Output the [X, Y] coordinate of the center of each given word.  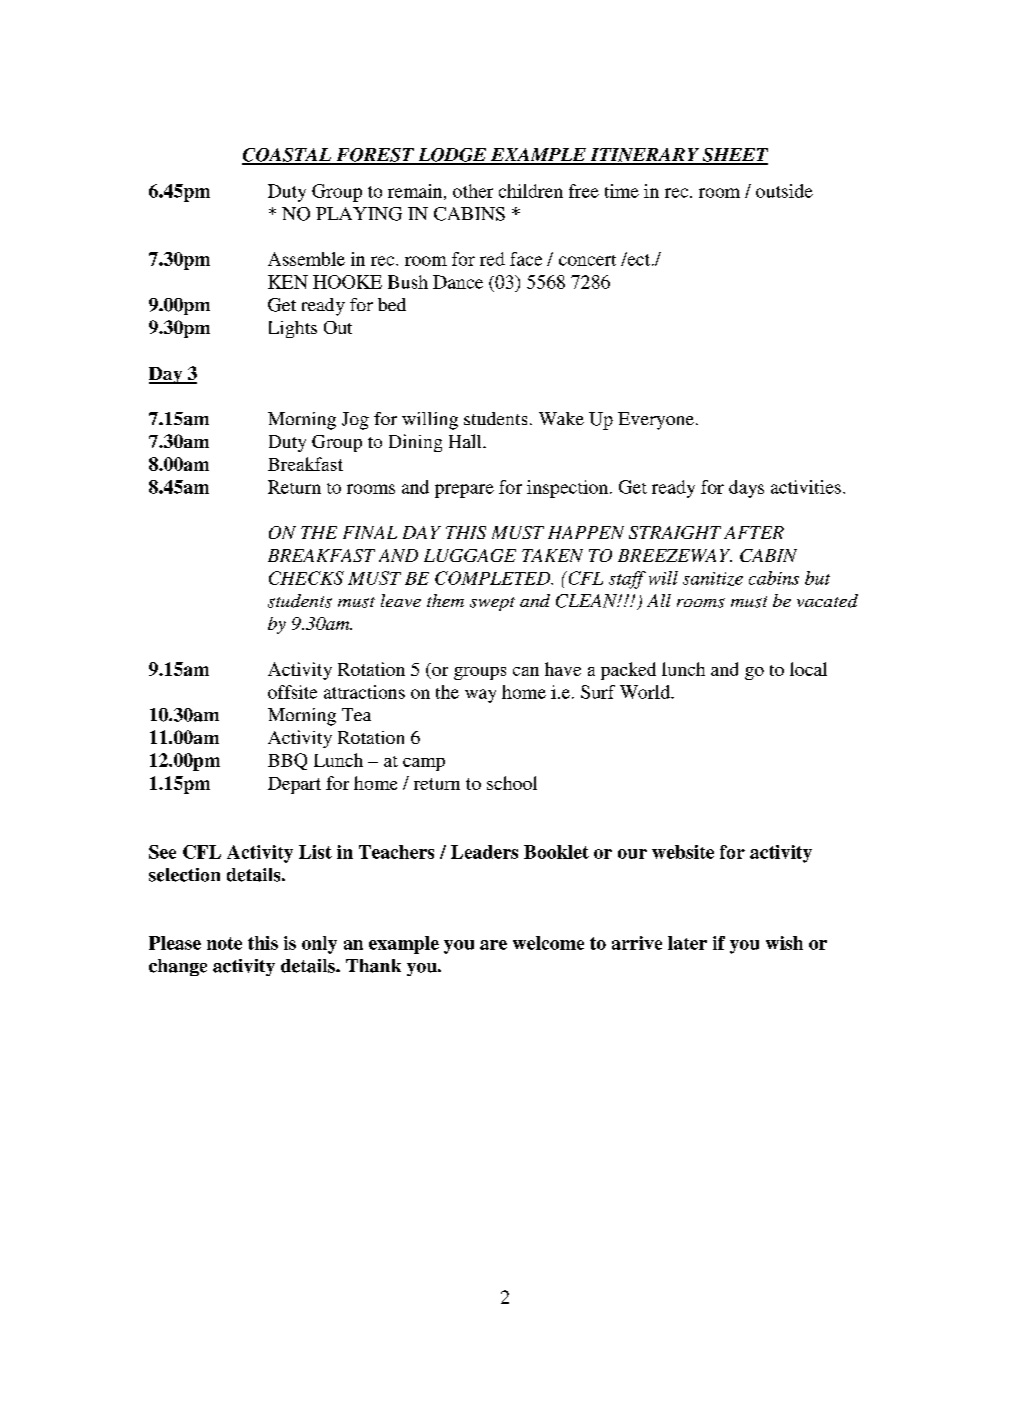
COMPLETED [494, 578]
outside [784, 191]
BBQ [287, 761]
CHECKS [306, 578]
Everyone [656, 421]
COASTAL [287, 156]
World [646, 692]
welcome [548, 943]
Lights [293, 329]
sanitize [713, 579]
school [512, 783]
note [224, 943]
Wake [561, 418]
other [473, 191]
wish [784, 943]
